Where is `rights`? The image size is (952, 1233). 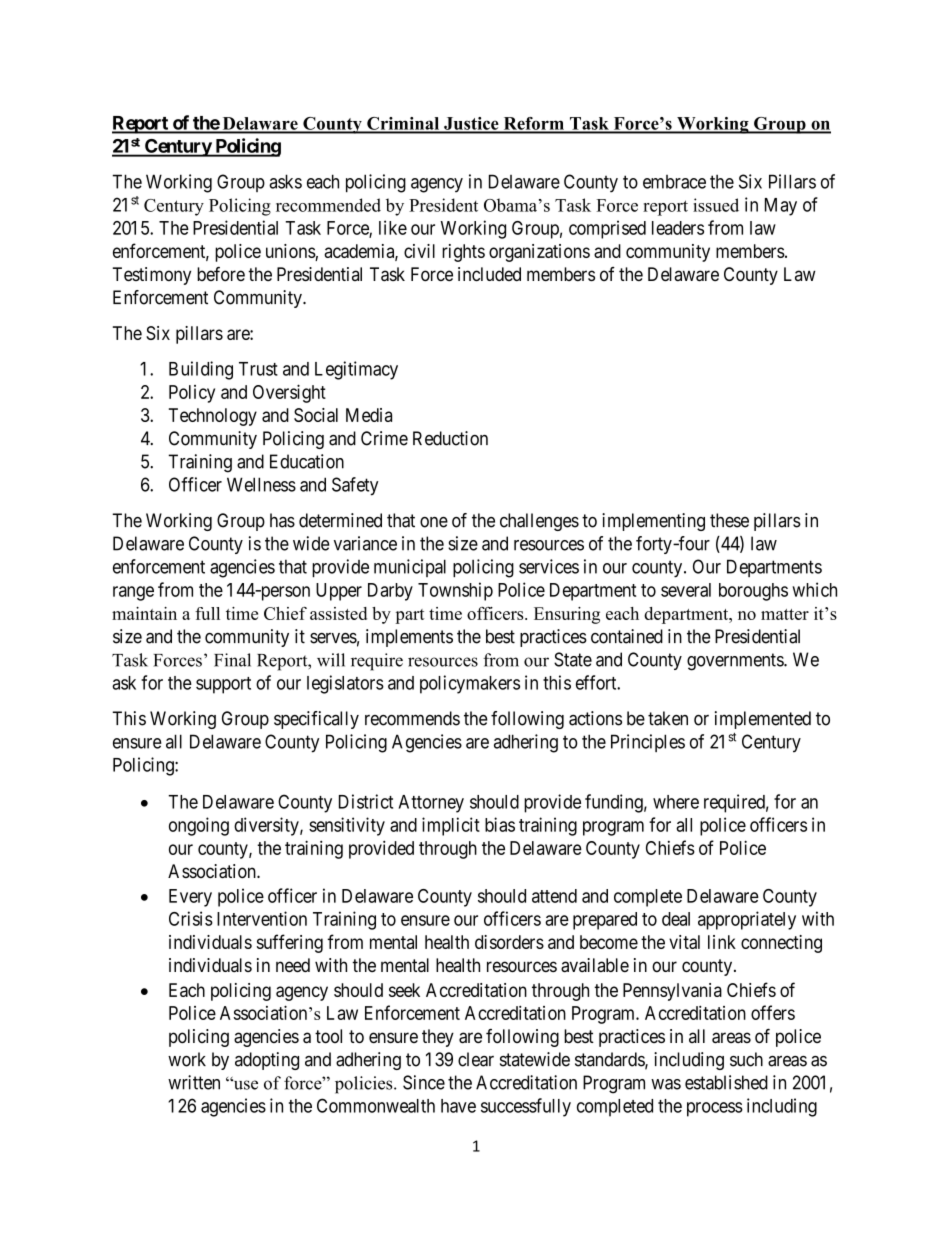 rights is located at coordinates (463, 253).
